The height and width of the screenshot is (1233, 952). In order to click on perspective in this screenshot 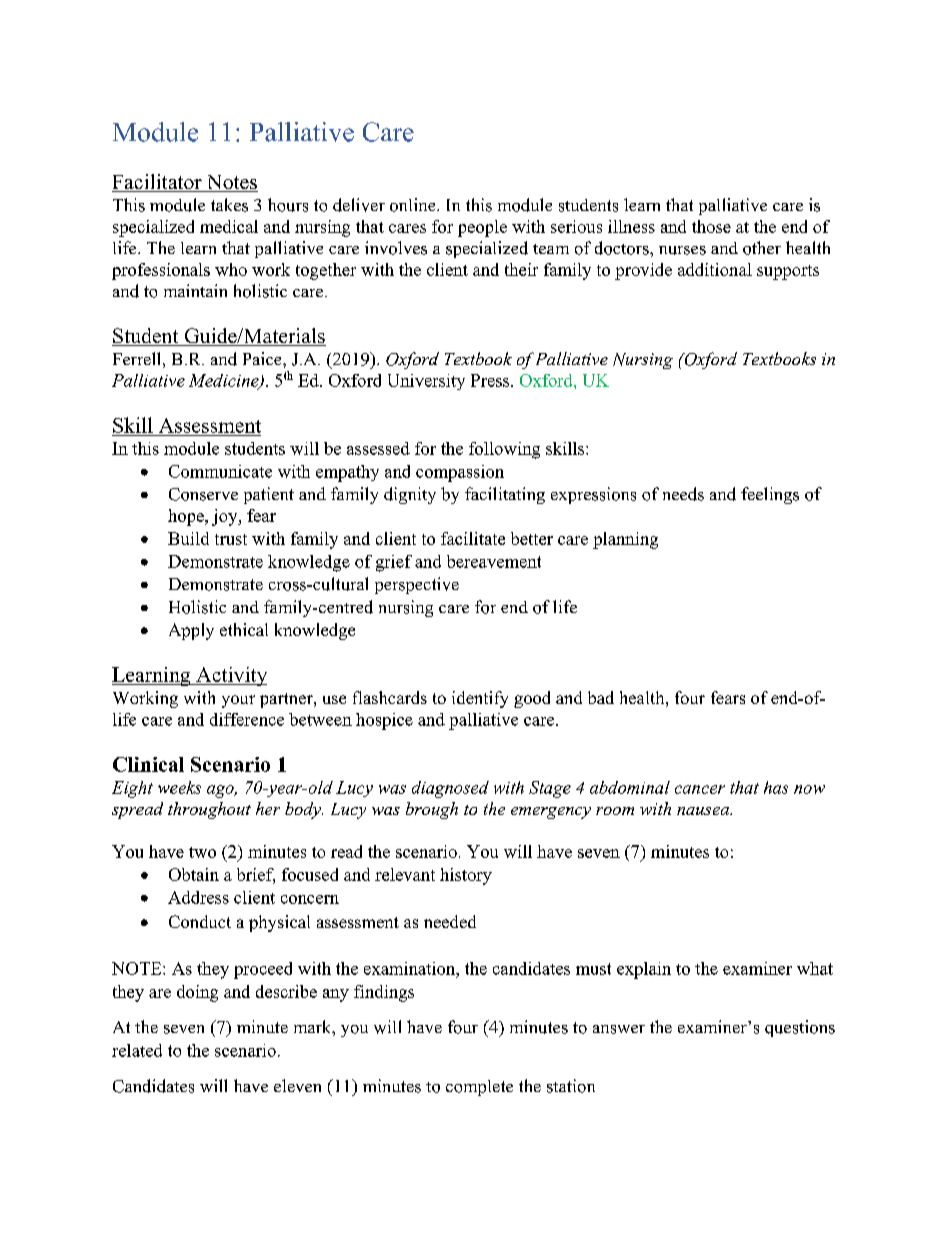, I will do `click(417, 585)`.
